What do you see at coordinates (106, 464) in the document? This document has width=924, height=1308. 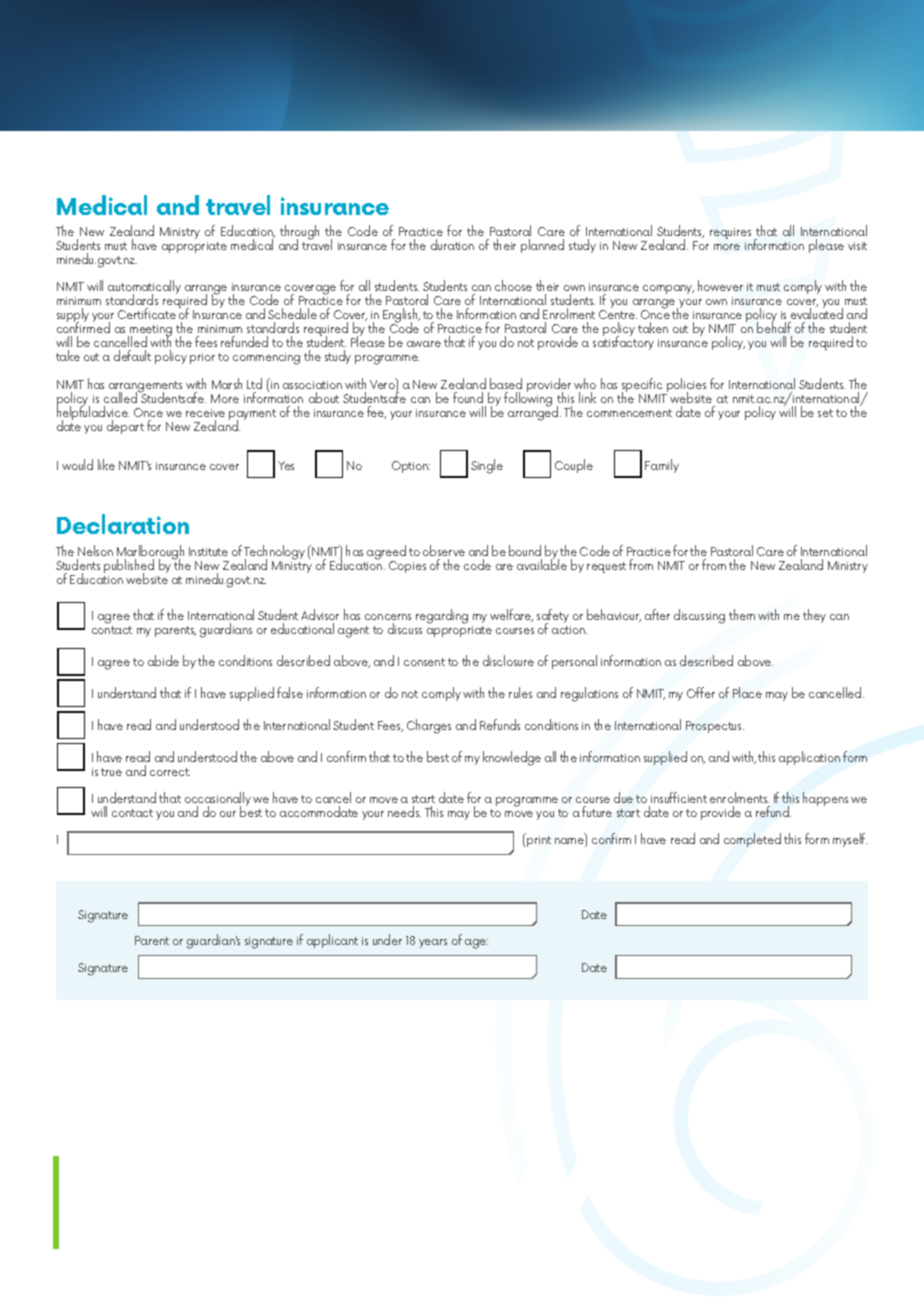 I see `like` at bounding box center [106, 464].
